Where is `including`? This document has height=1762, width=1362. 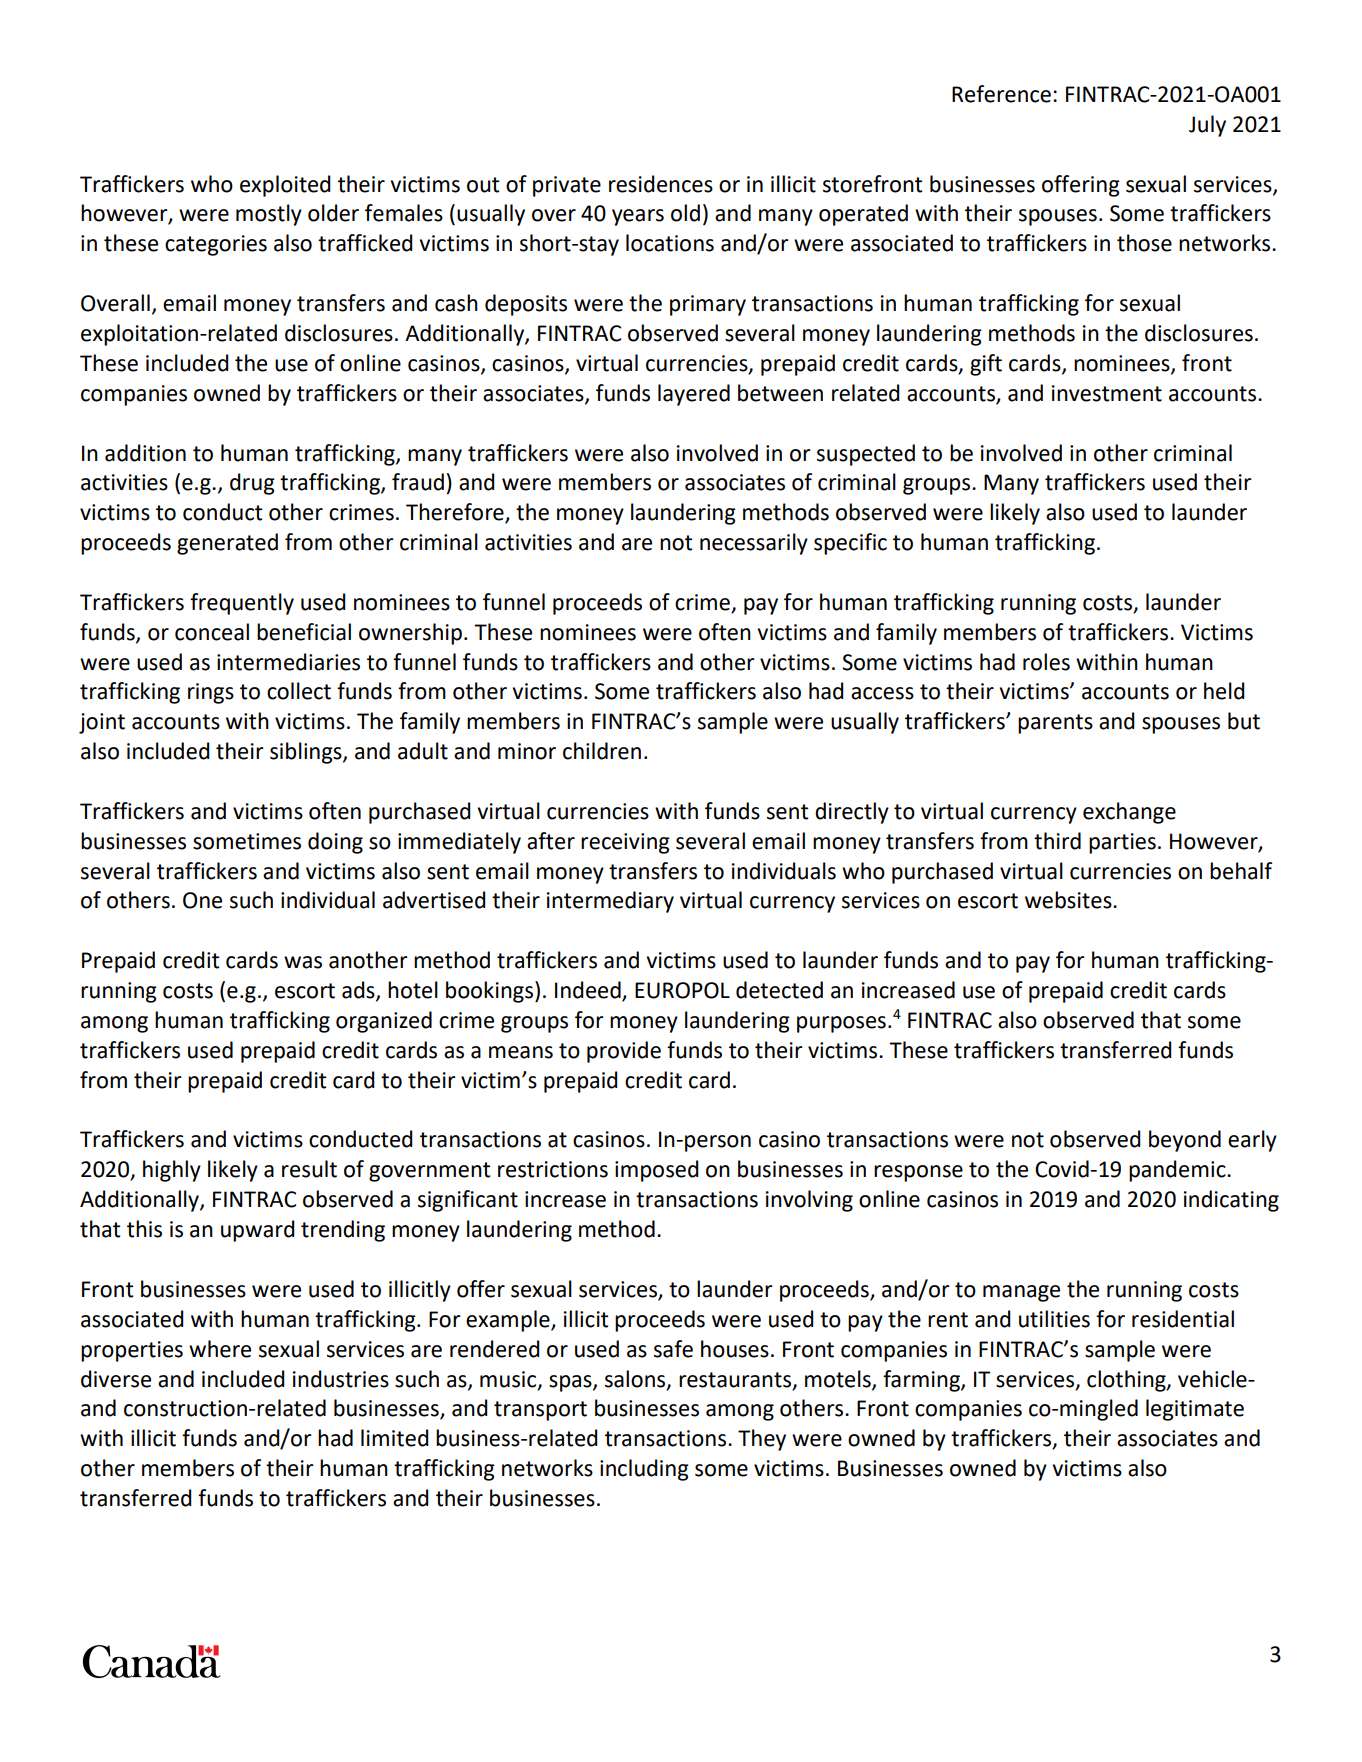 including is located at coordinates (644, 1470).
